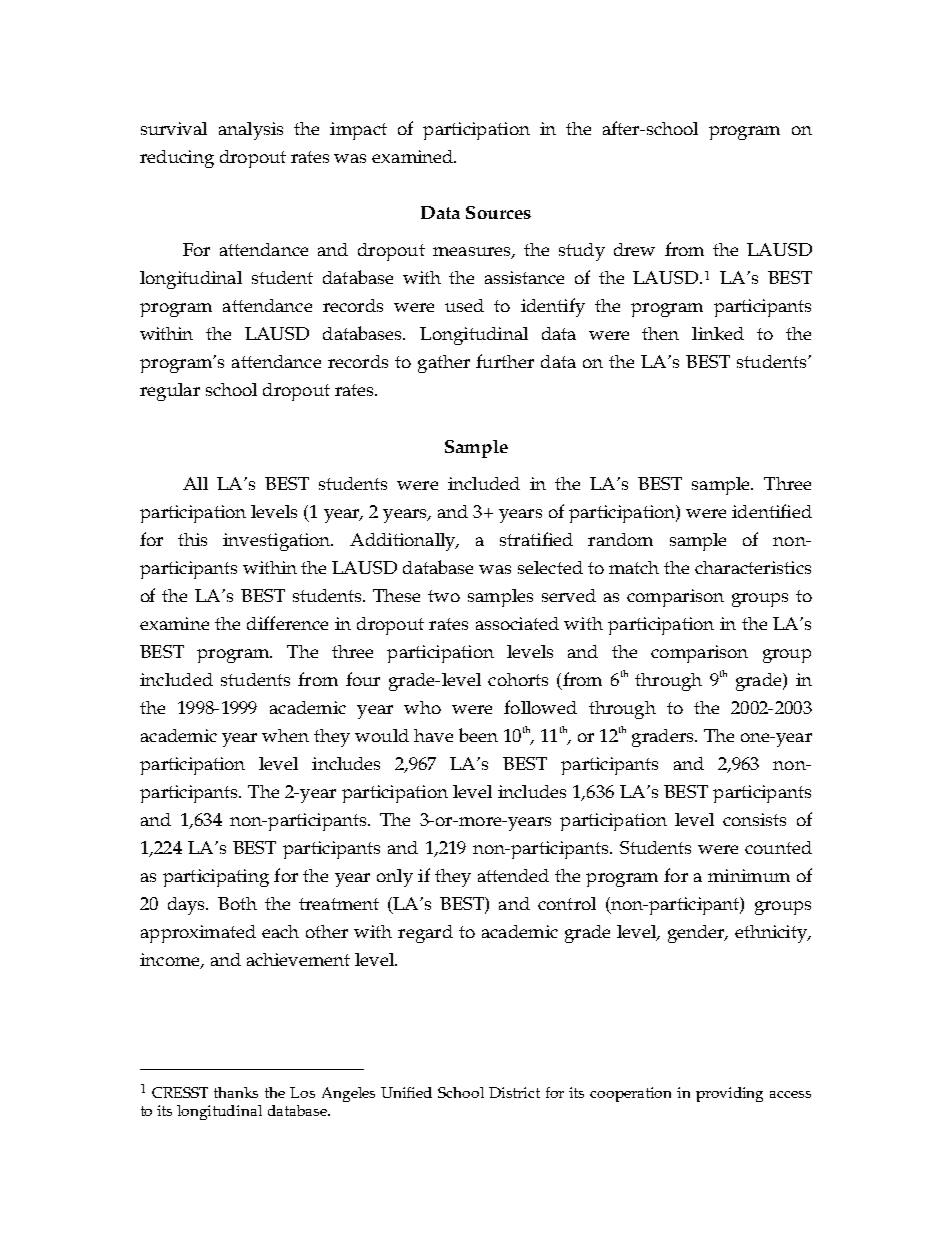 This page has height=1233, width=952. I want to click on analysis, so click(251, 131).
